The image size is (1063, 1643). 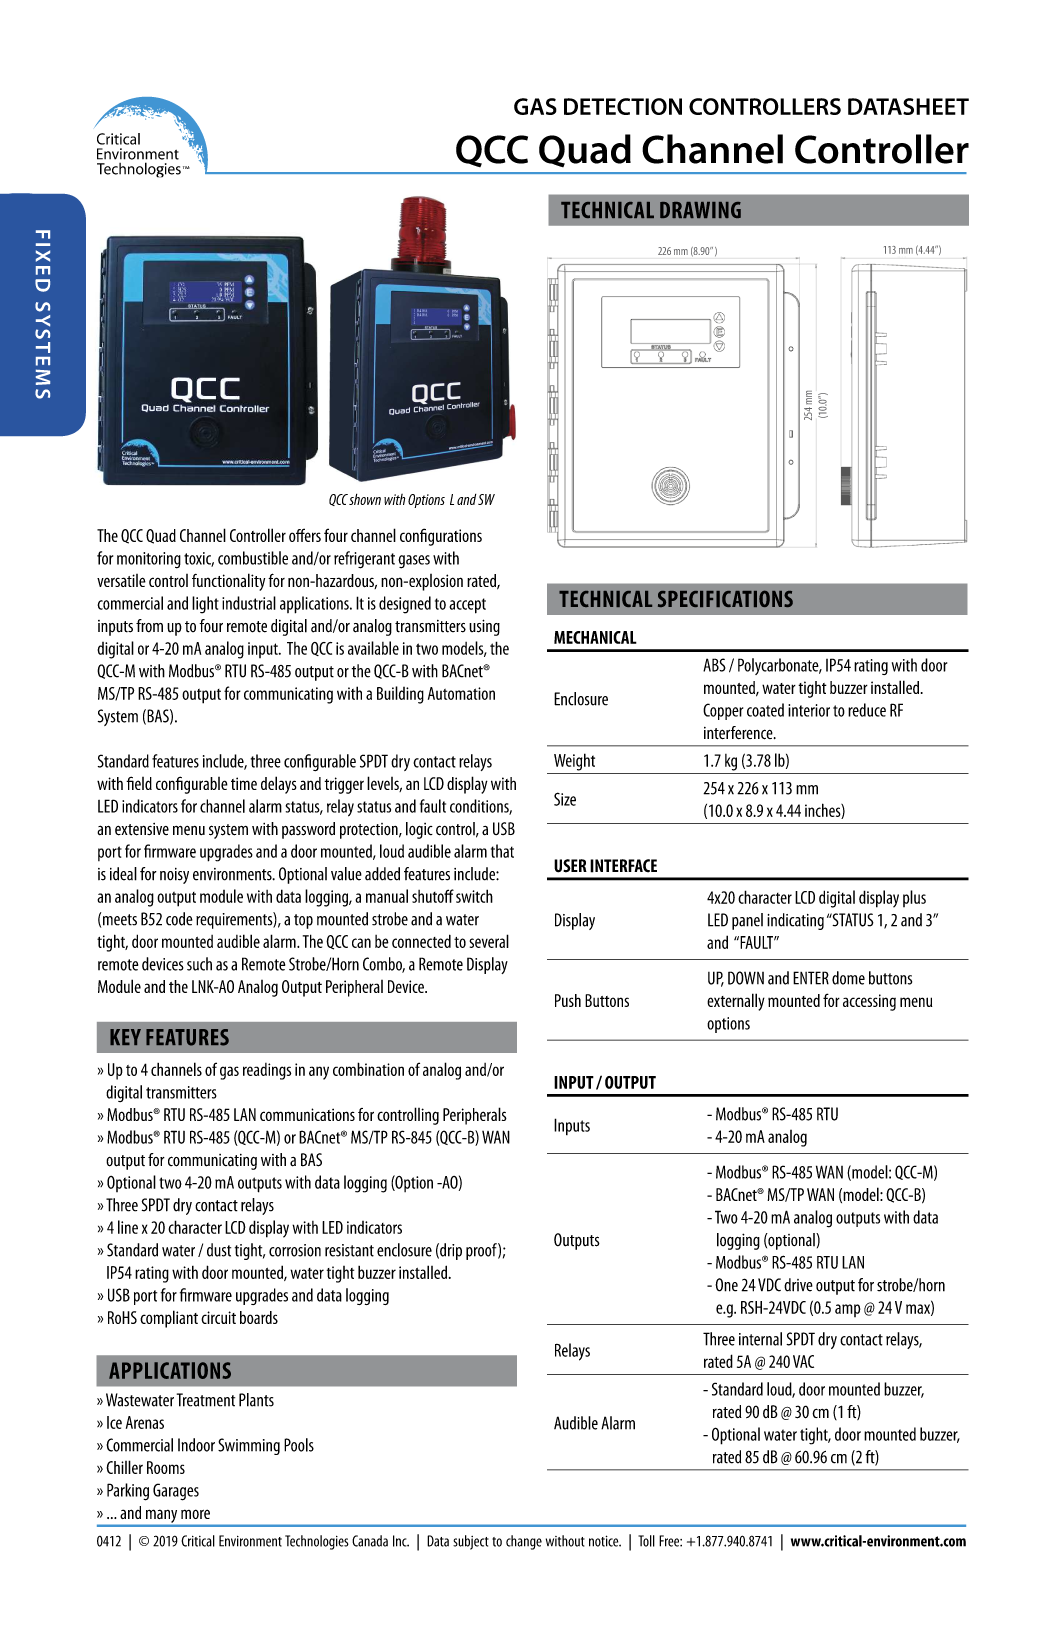 I want to click on readings, so click(x=267, y=1071).
